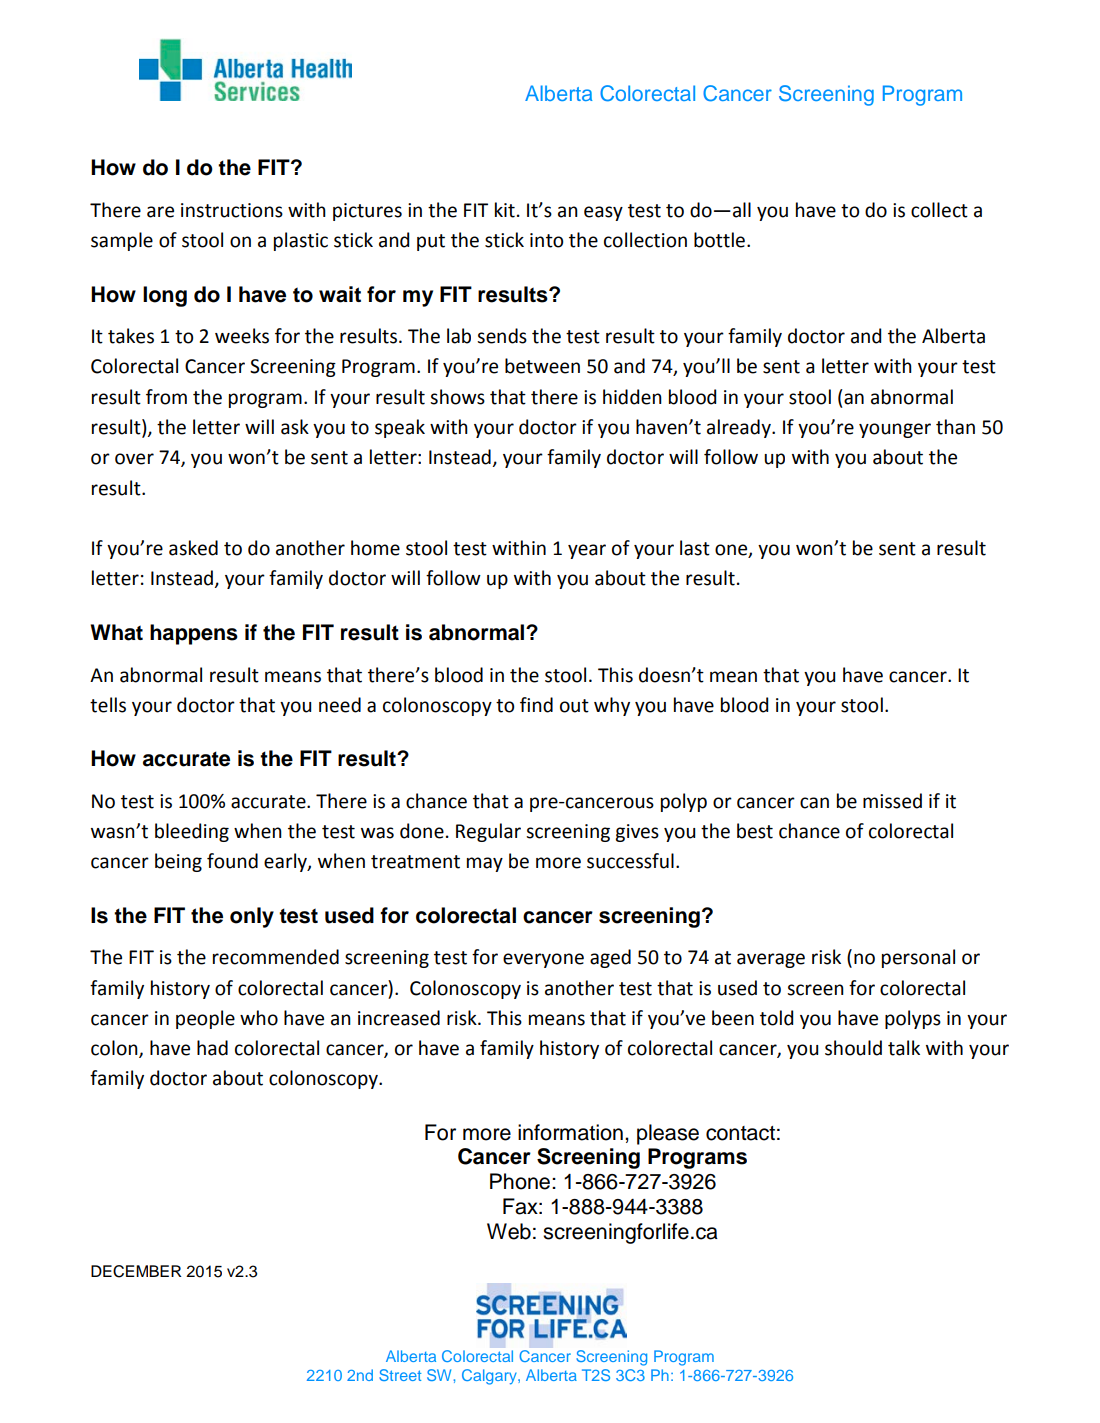  What do you see at coordinates (892, 801) in the screenshot?
I see `missed` at bounding box center [892, 801].
